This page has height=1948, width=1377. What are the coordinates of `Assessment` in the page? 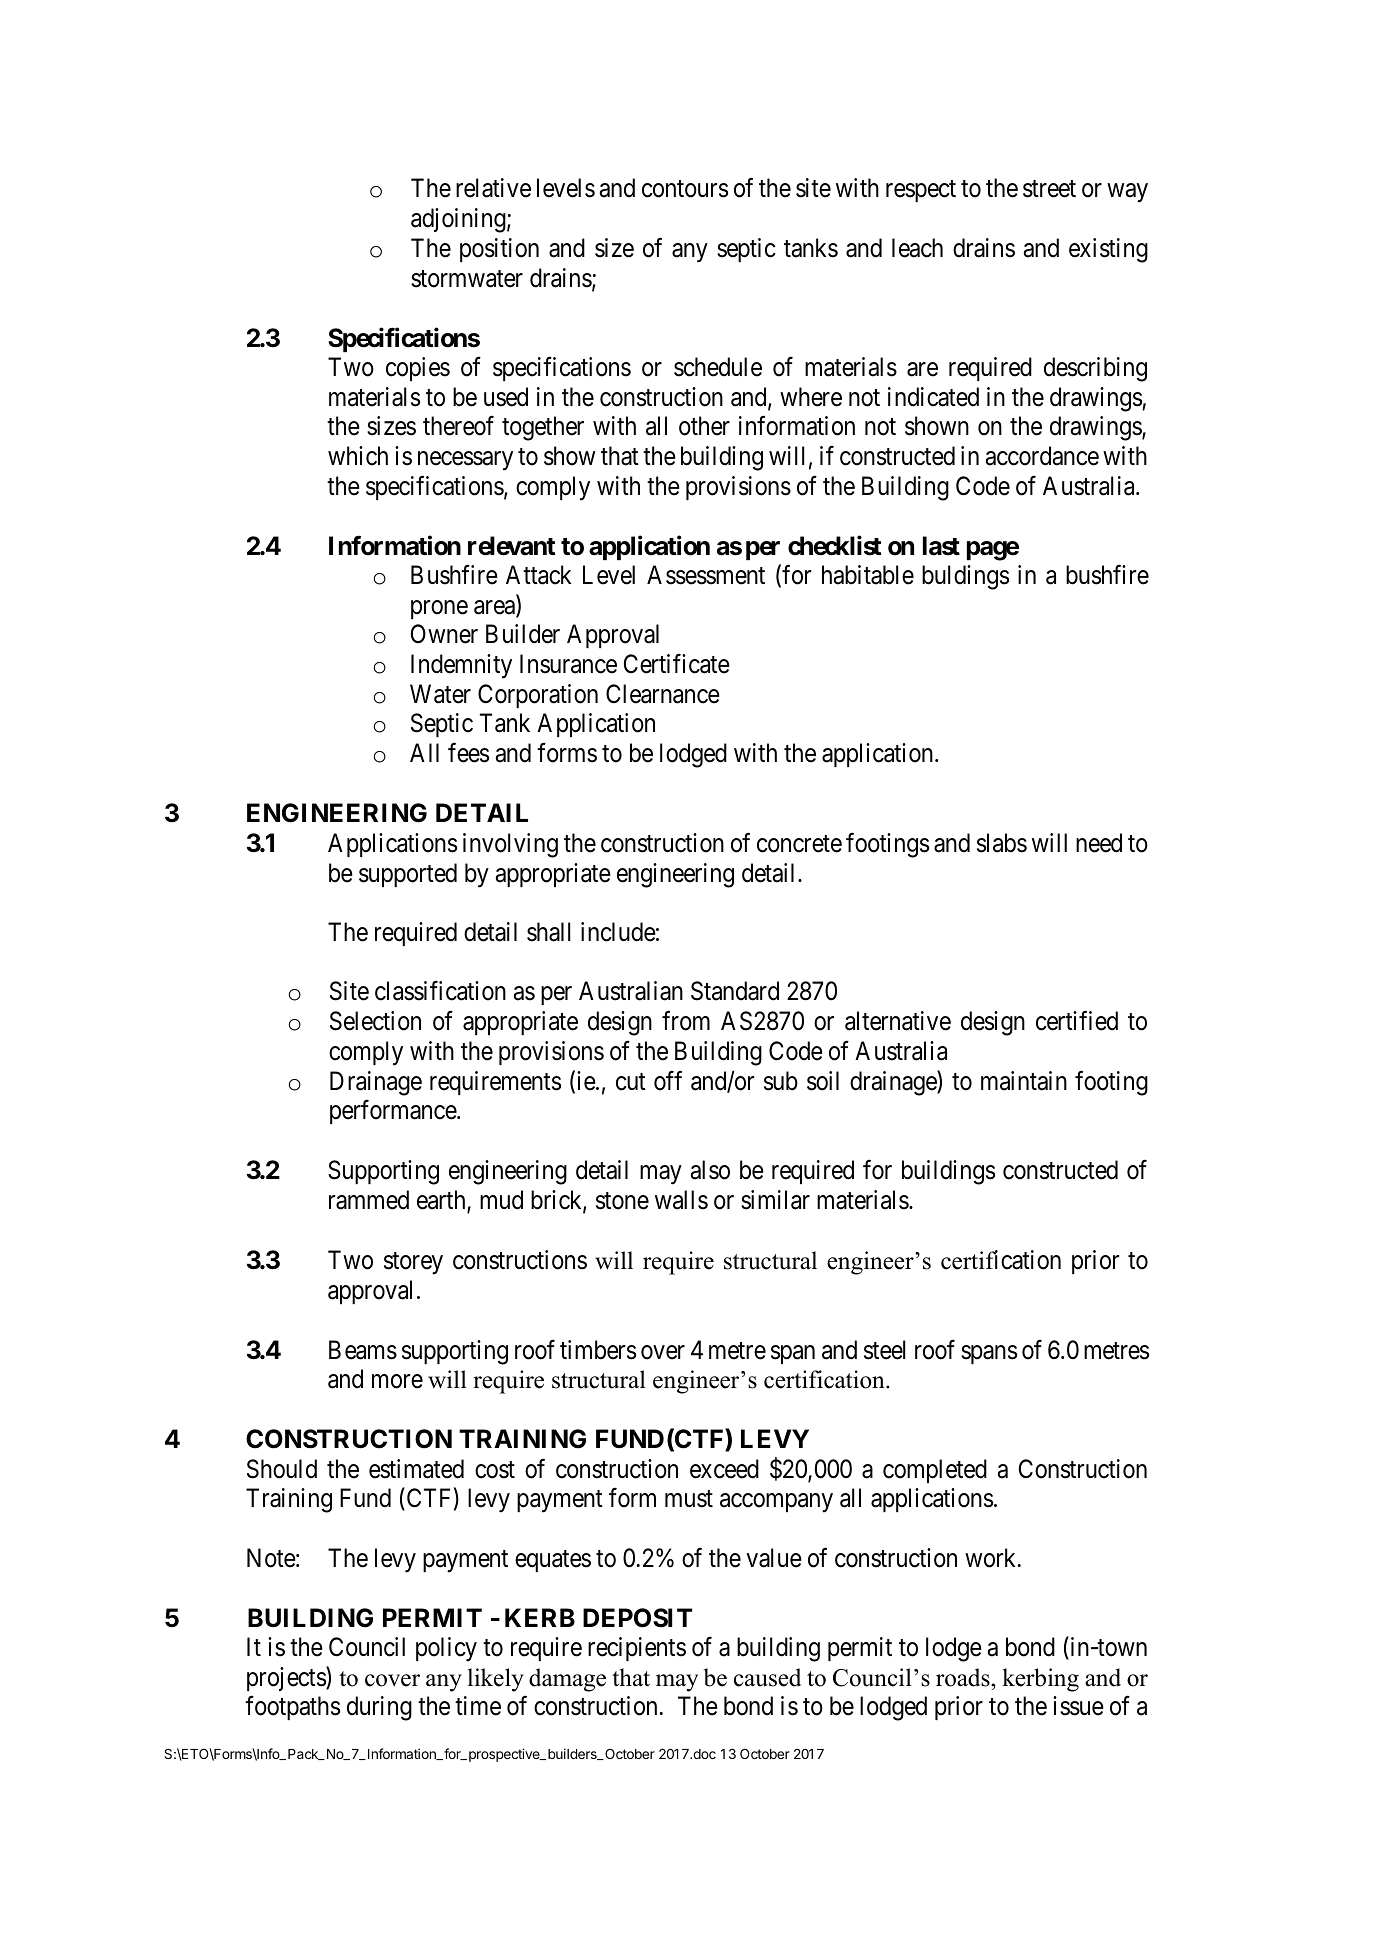 It's located at (706, 575).
